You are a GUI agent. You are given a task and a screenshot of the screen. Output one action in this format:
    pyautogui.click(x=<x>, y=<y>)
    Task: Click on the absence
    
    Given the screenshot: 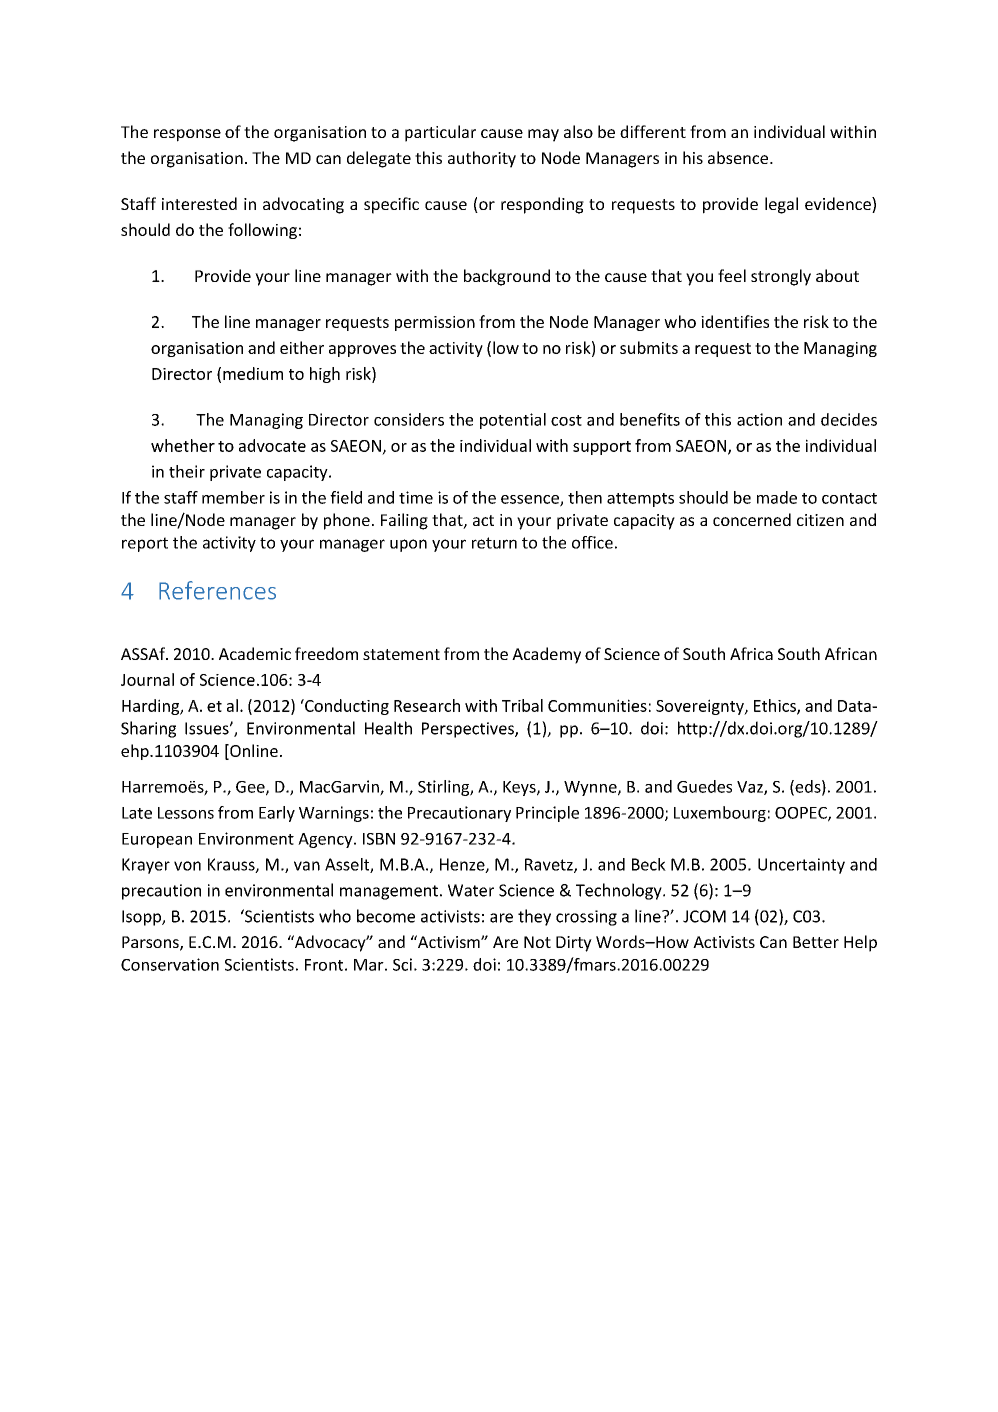 What is the action you would take?
    pyautogui.click(x=739, y=157)
